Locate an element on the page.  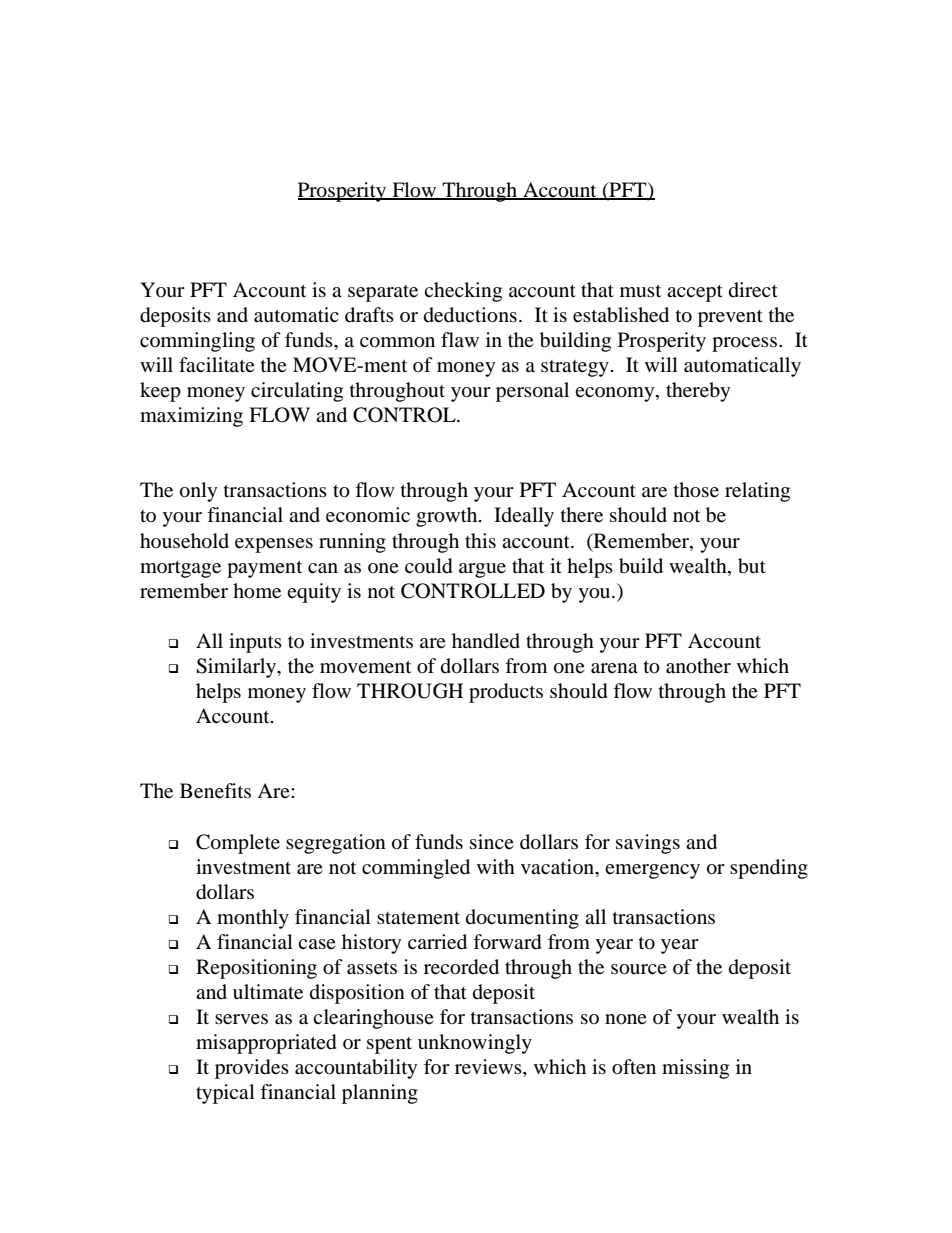
argue is located at coordinates (482, 570).
